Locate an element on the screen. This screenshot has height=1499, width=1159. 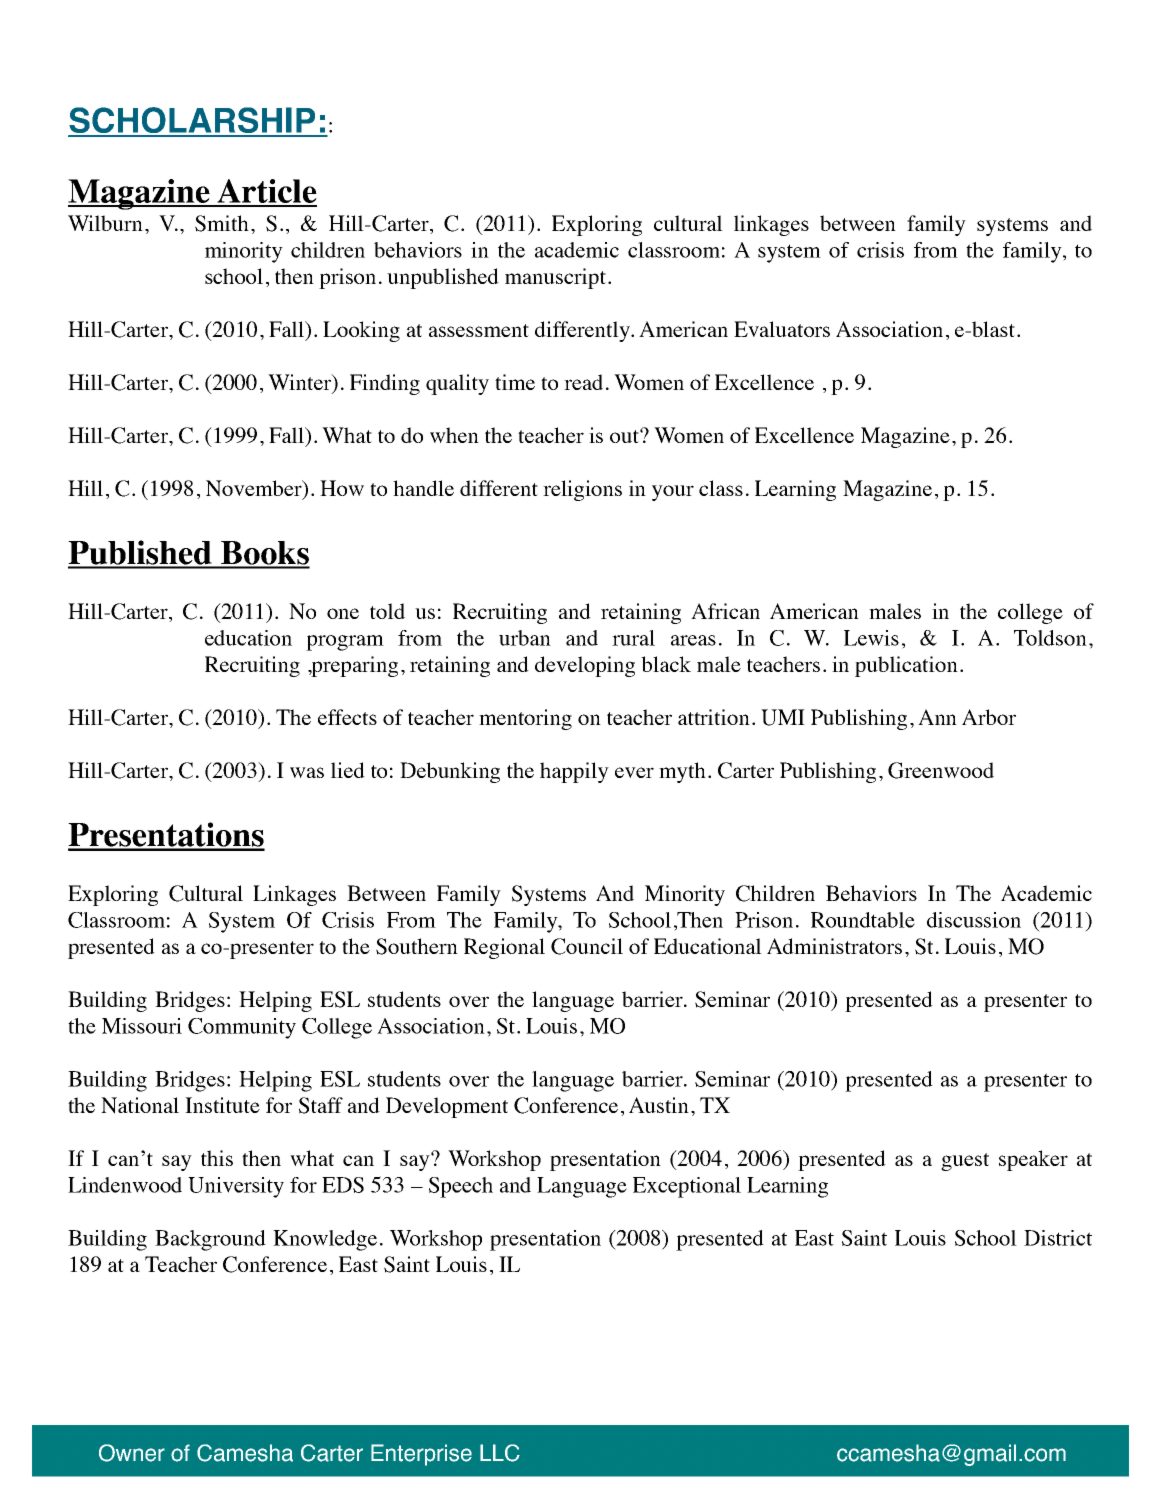
Council is located at coordinates (587, 946).
